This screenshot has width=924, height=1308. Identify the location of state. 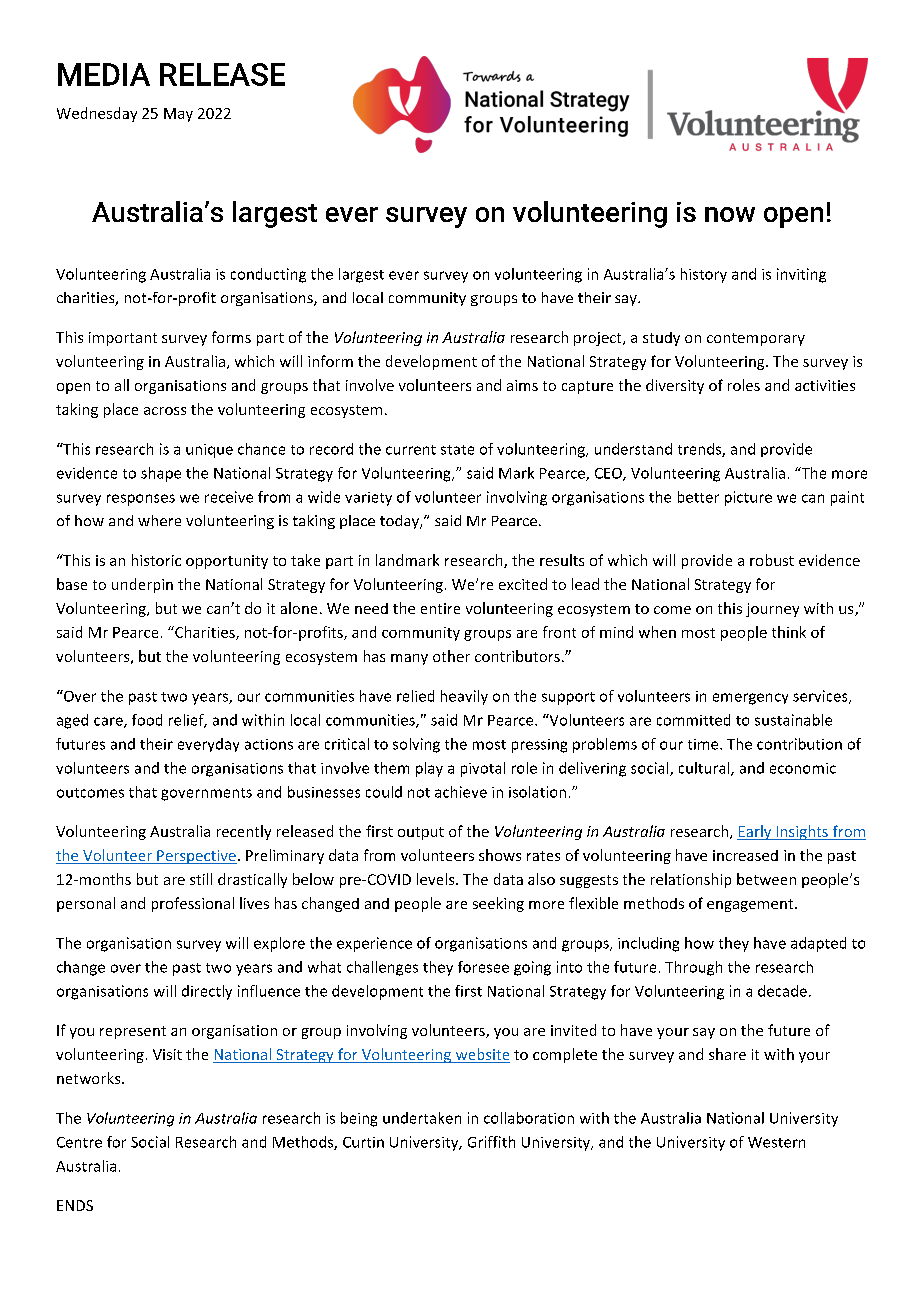
(457, 450).
